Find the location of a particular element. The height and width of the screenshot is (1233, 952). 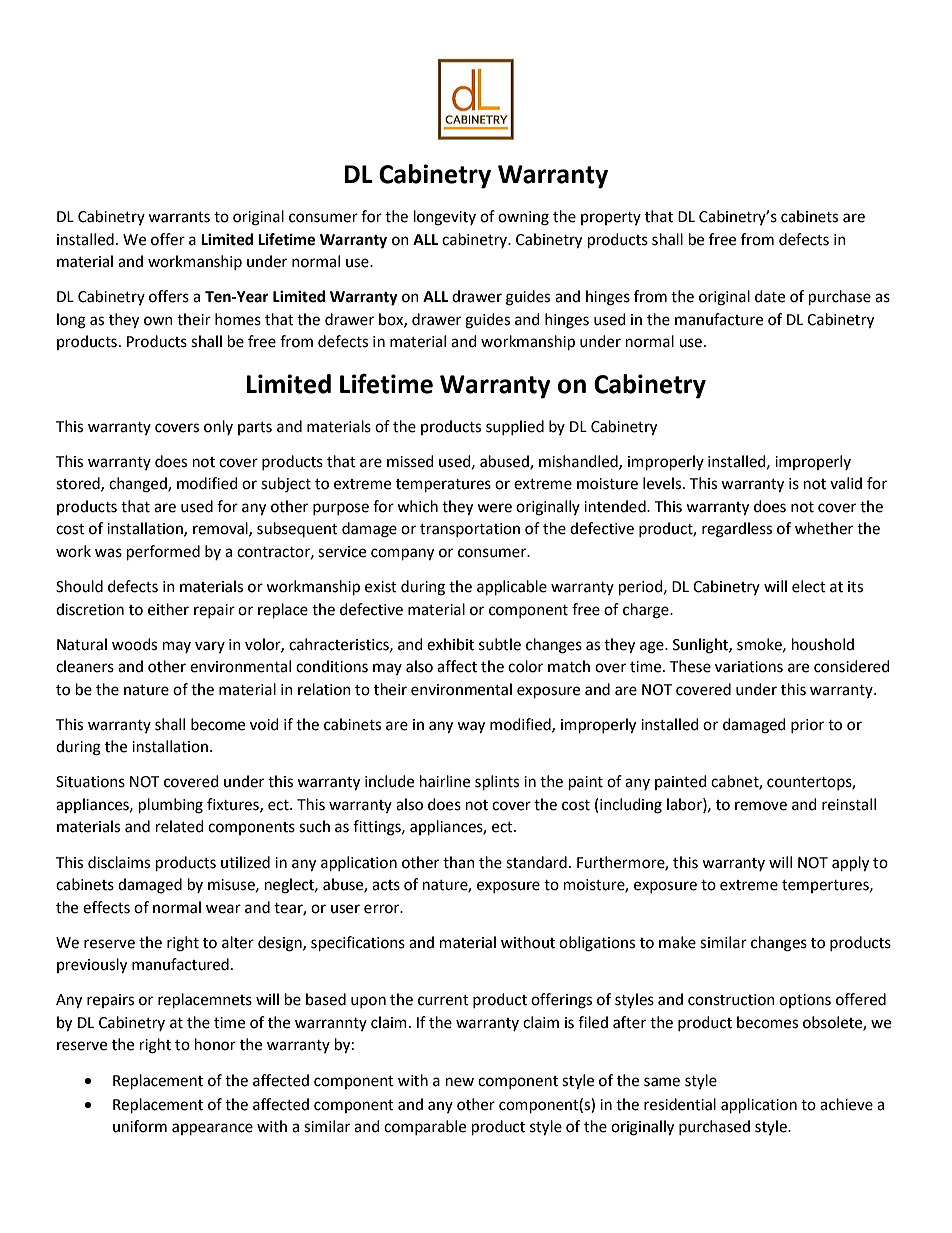

date is located at coordinates (770, 296).
